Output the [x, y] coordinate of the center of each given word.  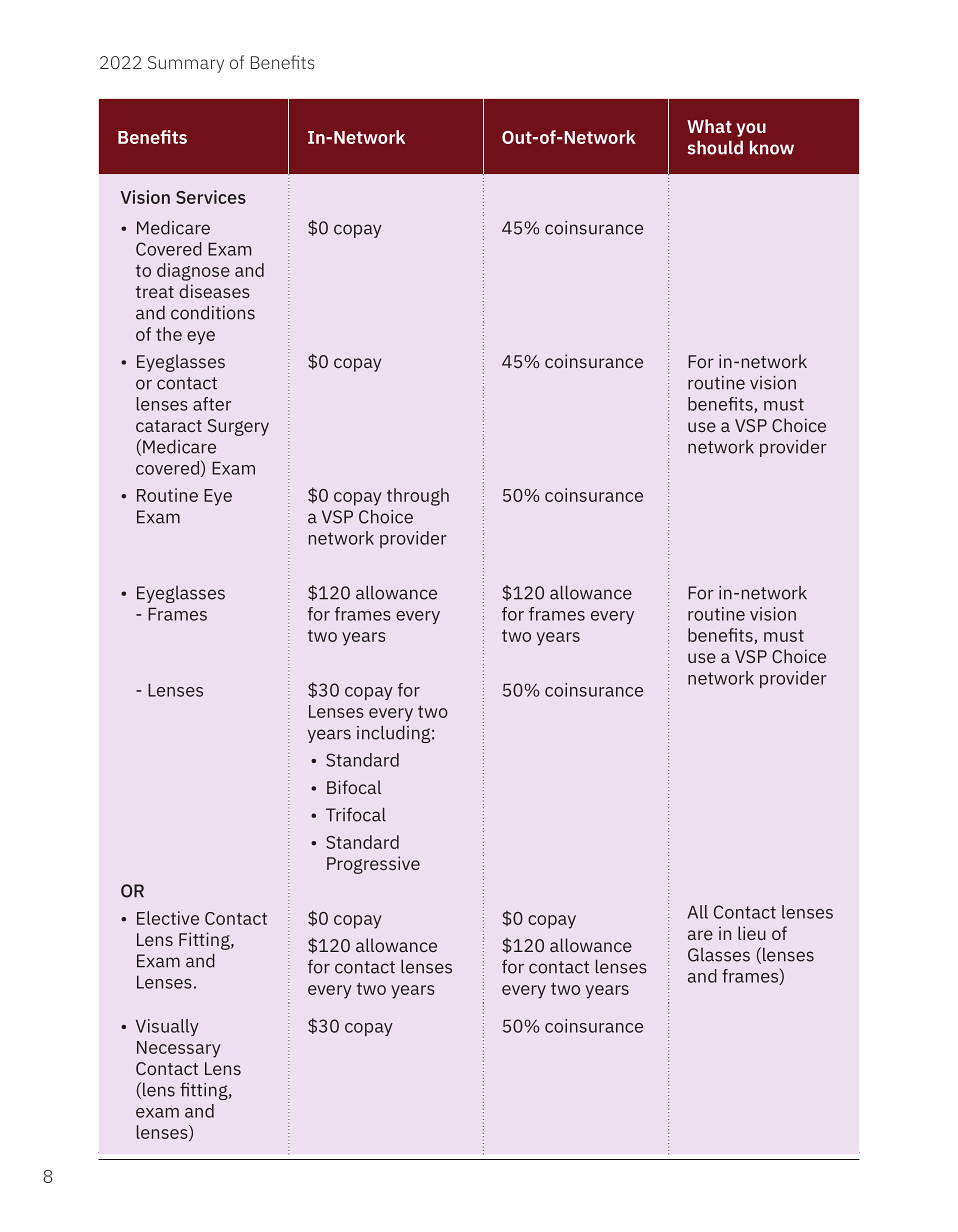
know [772, 147]
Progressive [373, 865]
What [709, 126]
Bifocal [354, 787]
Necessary [179, 1049]
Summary [186, 64]
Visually [167, 1027]
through [418, 497]
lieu [752, 933]
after [212, 404]
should [715, 147]
